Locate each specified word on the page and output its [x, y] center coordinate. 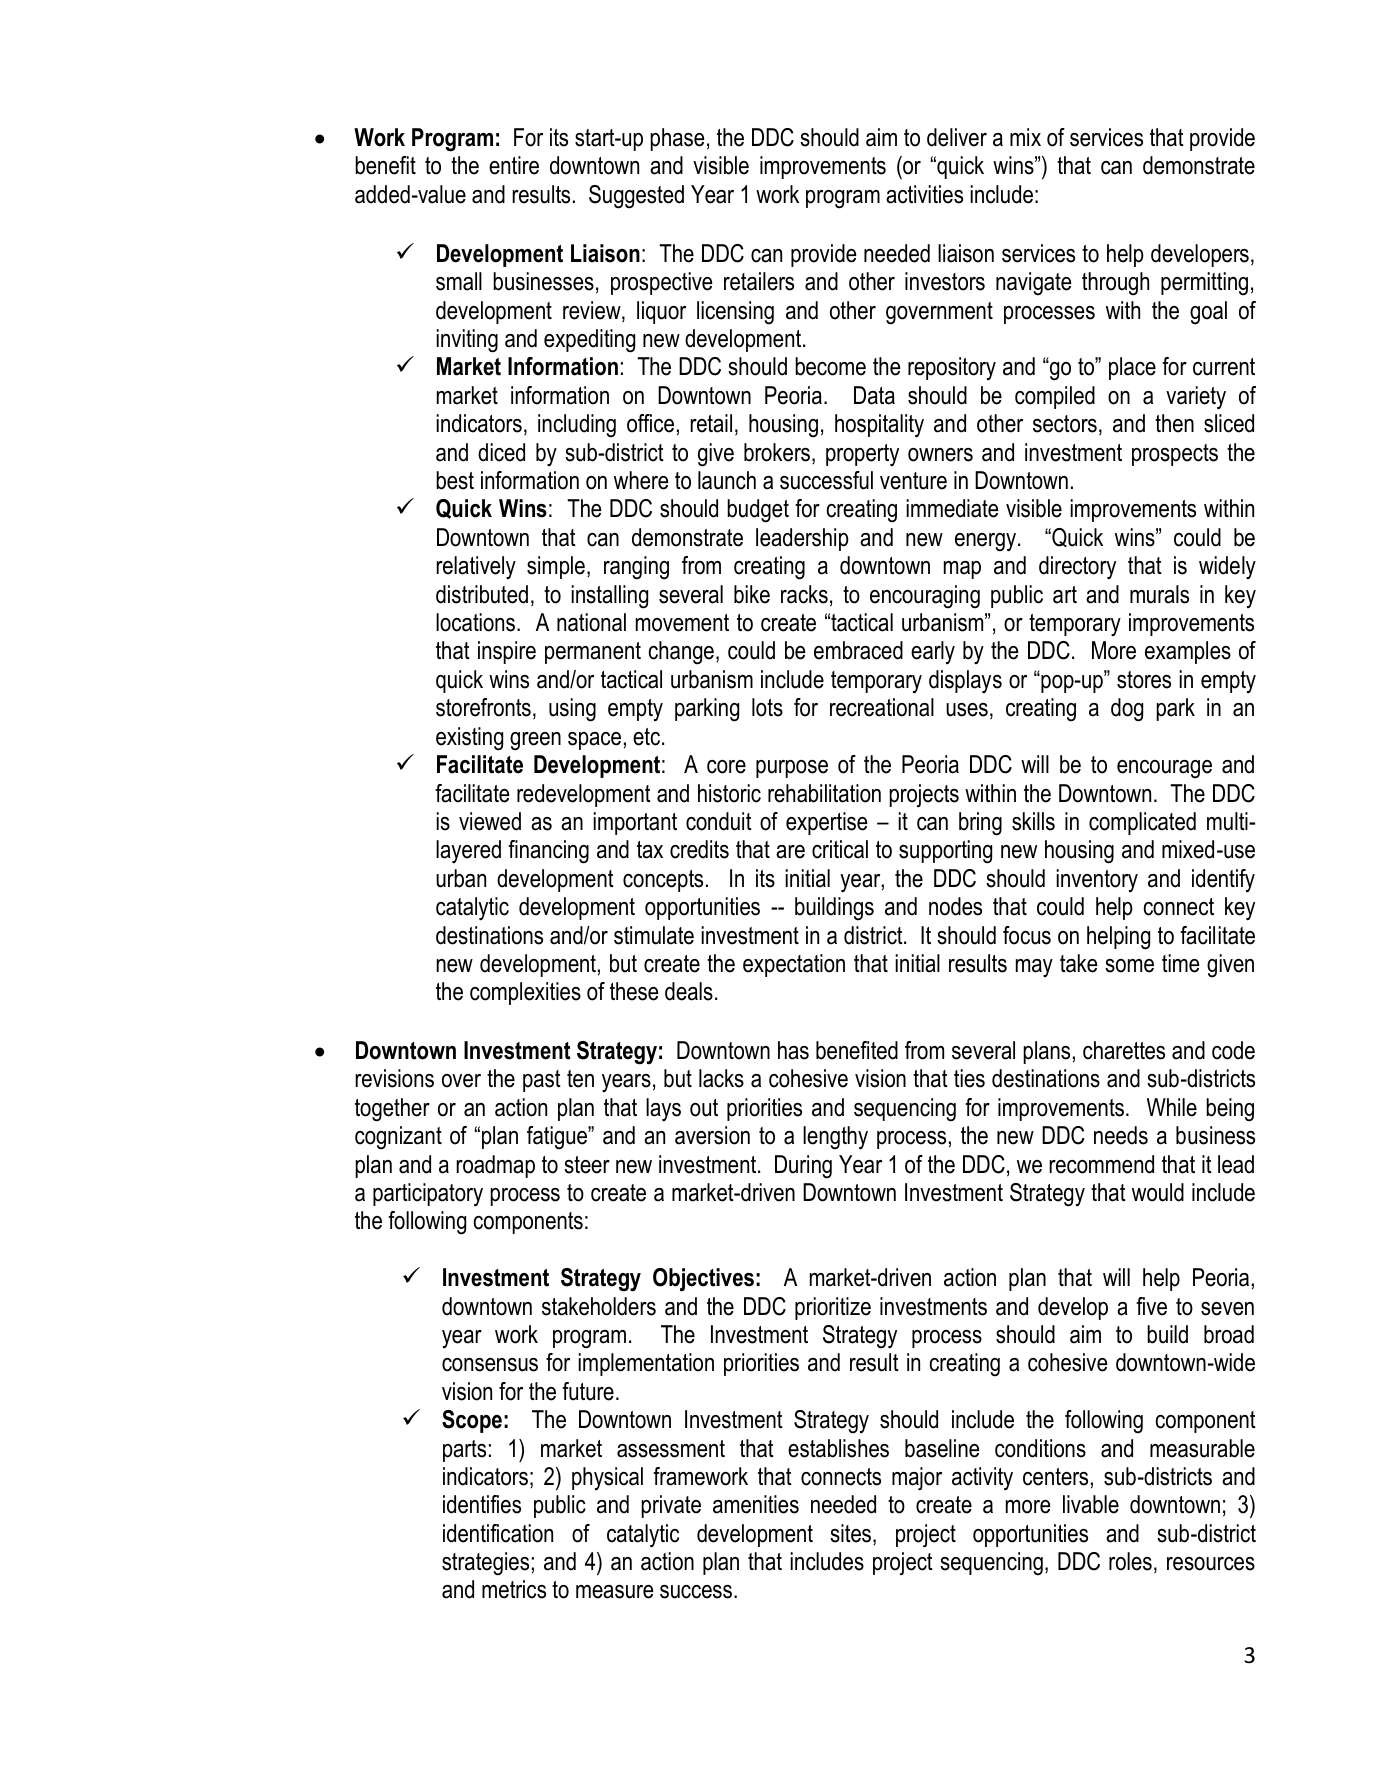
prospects [1175, 455]
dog [1127, 710]
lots [767, 707]
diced [501, 452]
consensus [490, 1365]
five [1151, 1306]
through [1115, 284]
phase [677, 139]
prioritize [833, 1308]
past [542, 1081]
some [1129, 966]
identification [498, 1533]
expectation [794, 965]
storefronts [483, 707]
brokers [777, 452]
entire [514, 165]
